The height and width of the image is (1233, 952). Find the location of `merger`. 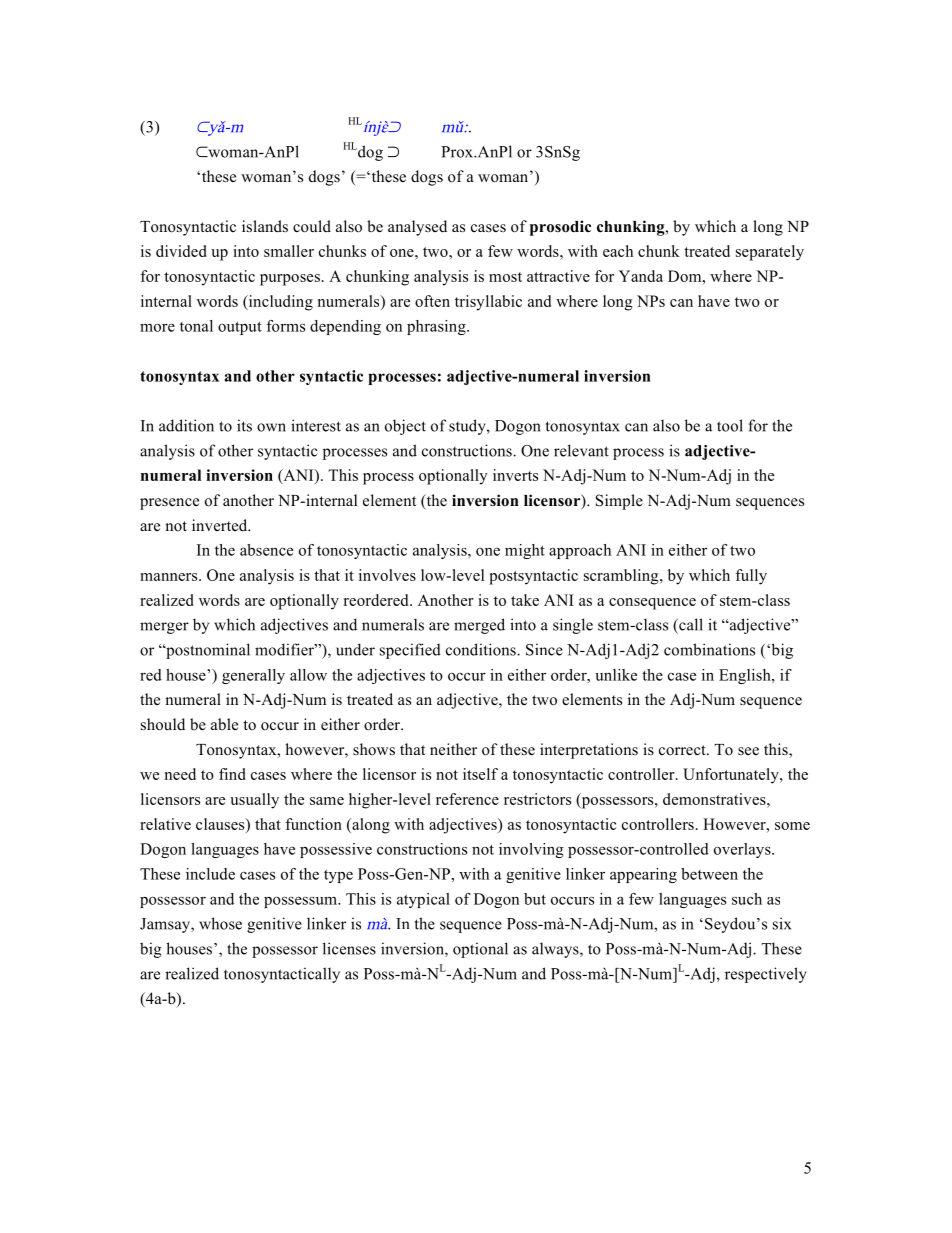

merger is located at coordinates (164, 628).
